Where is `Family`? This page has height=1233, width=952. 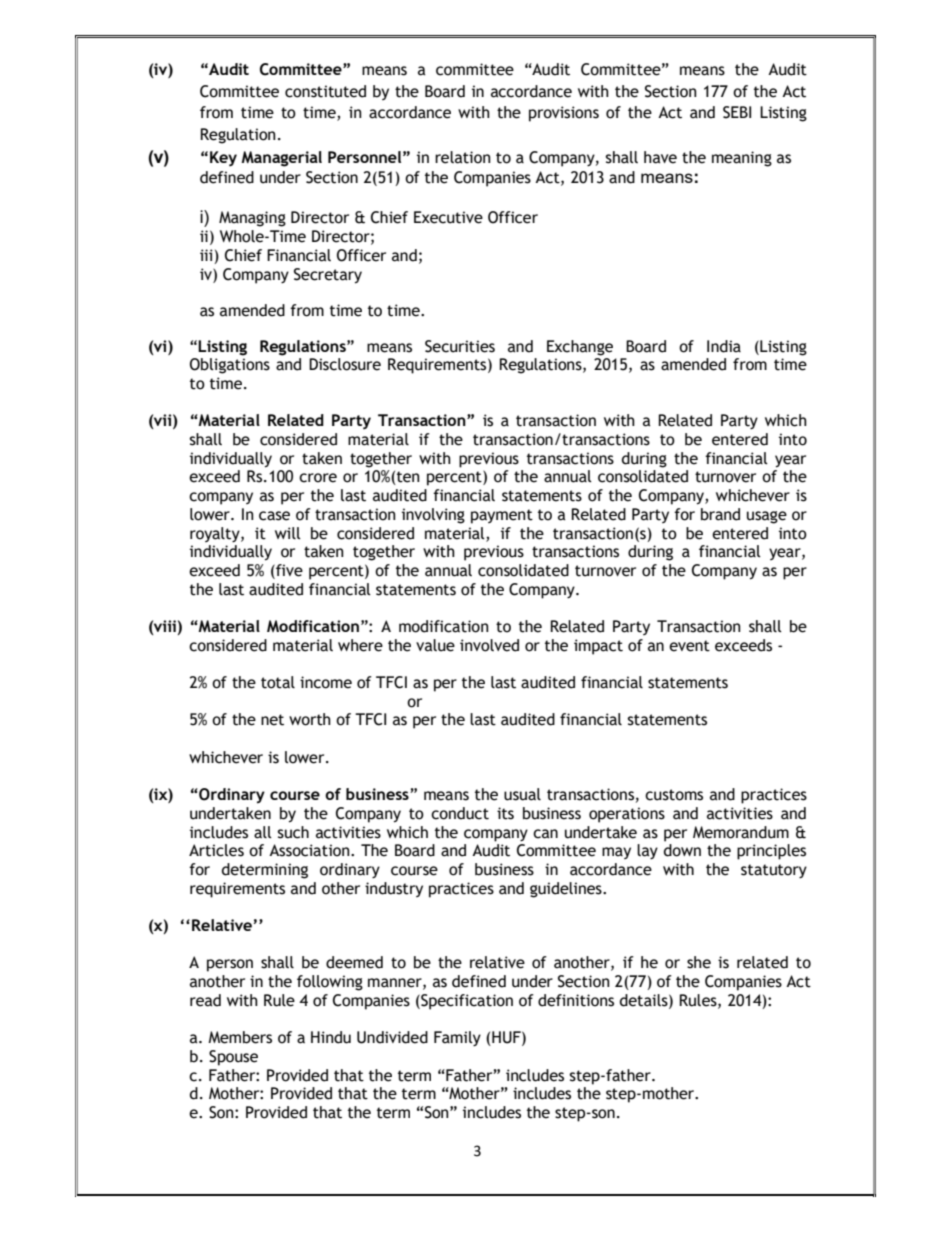
Family is located at coordinates (457, 1038).
